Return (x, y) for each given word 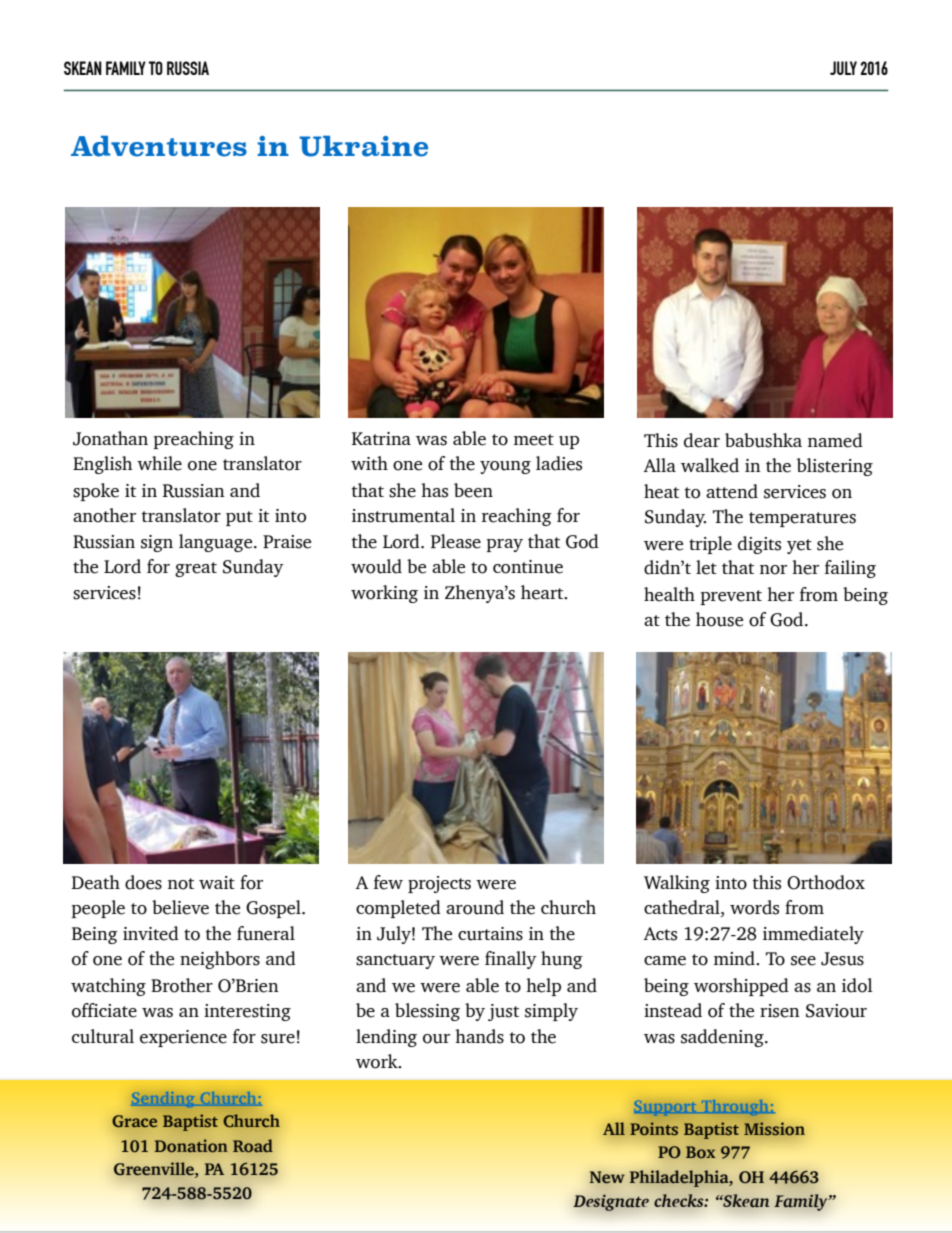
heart (543, 592)
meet (534, 440)
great (196, 569)
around (475, 907)
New (607, 1177)
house (719, 619)
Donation (191, 1146)
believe (180, 907)
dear (702, 440)
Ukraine (363, 146)
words (754, 907)
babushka (763, 440)
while (159, 463)
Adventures (159, 146)
